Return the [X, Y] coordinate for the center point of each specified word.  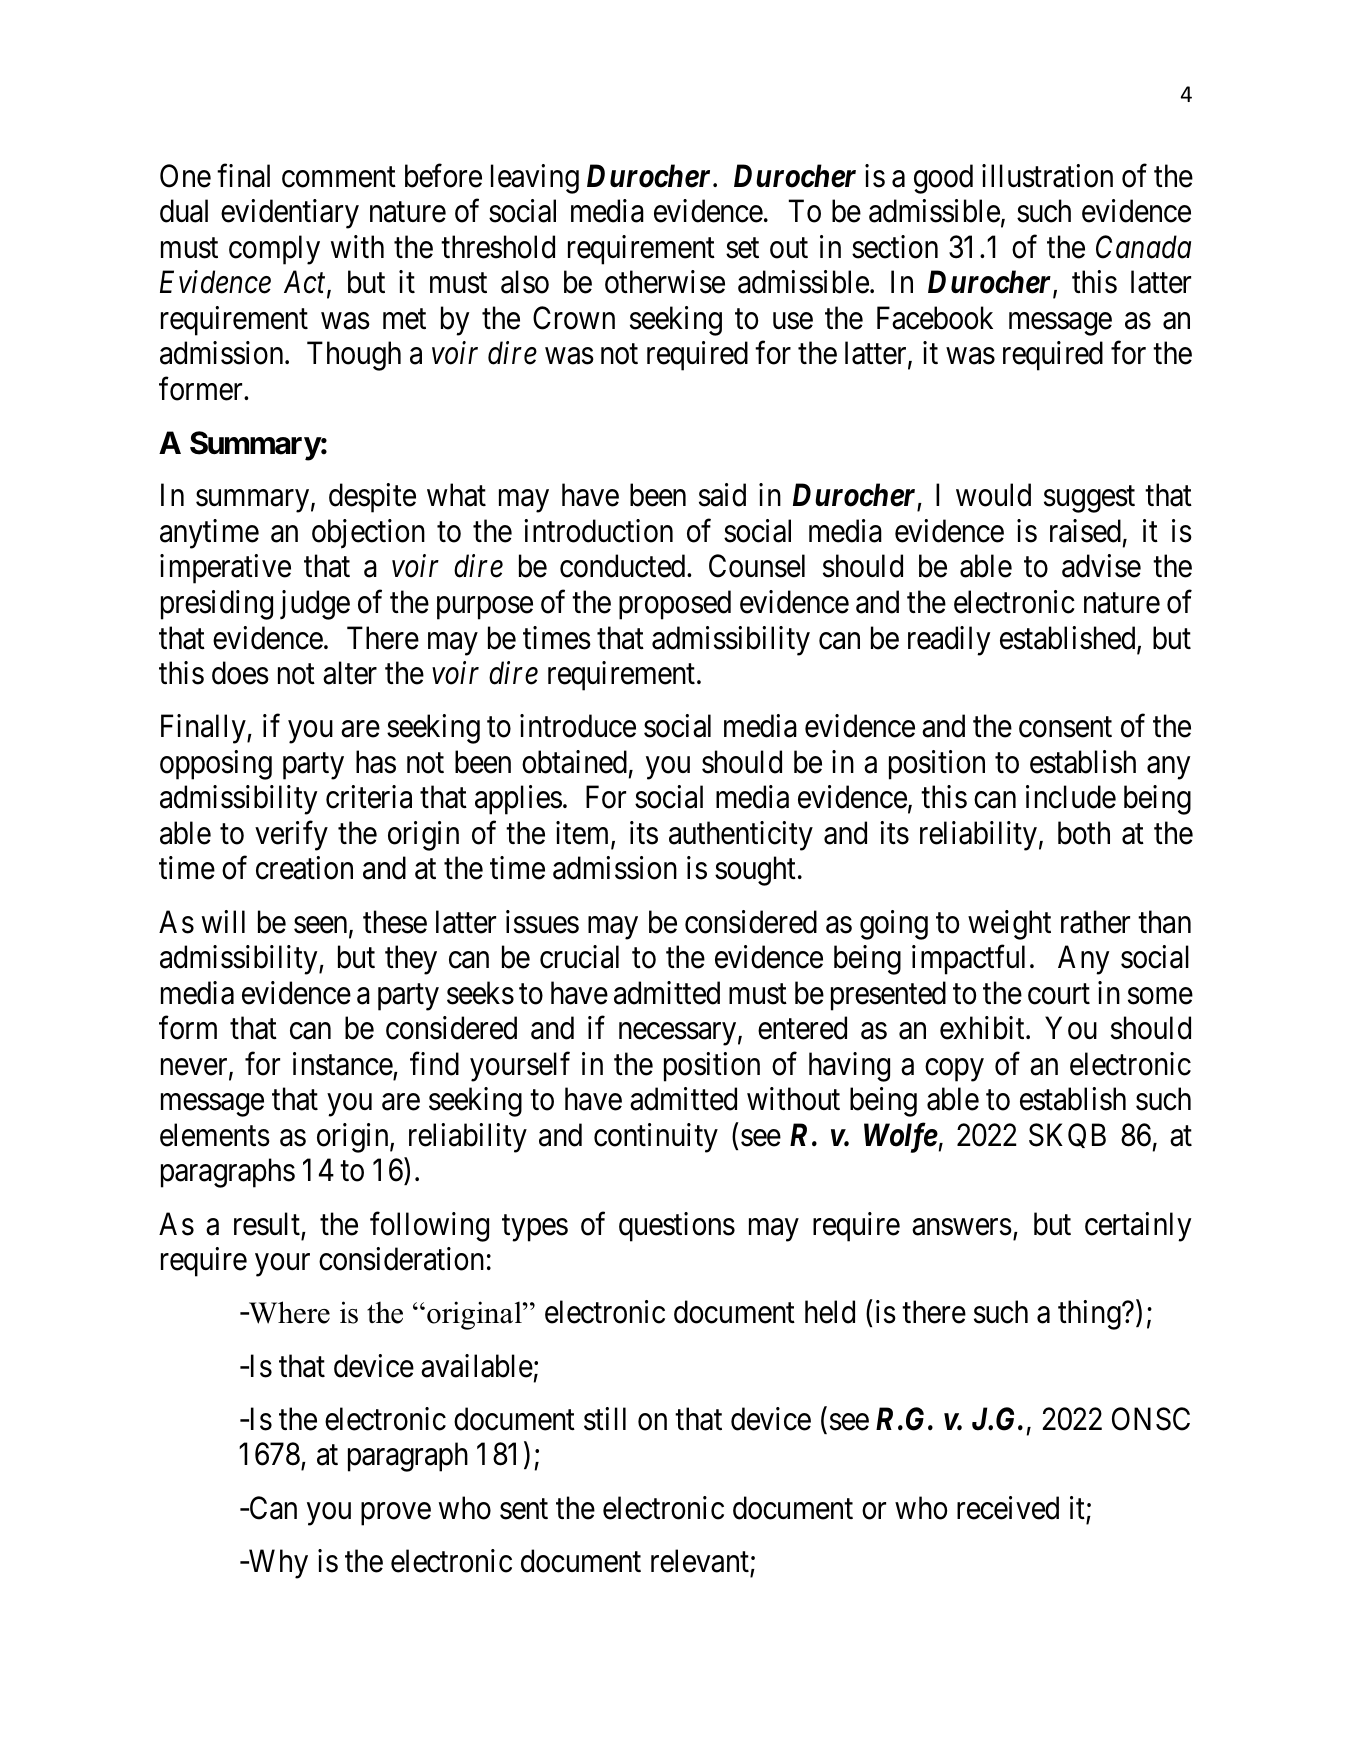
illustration [1047, 176]
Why [277, 1564]
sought [755, 871]
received [1008, 1508]
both [1084, 833]
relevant [700, 1561]
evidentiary [290, 214]
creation [304, 868]
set [742, 248]
